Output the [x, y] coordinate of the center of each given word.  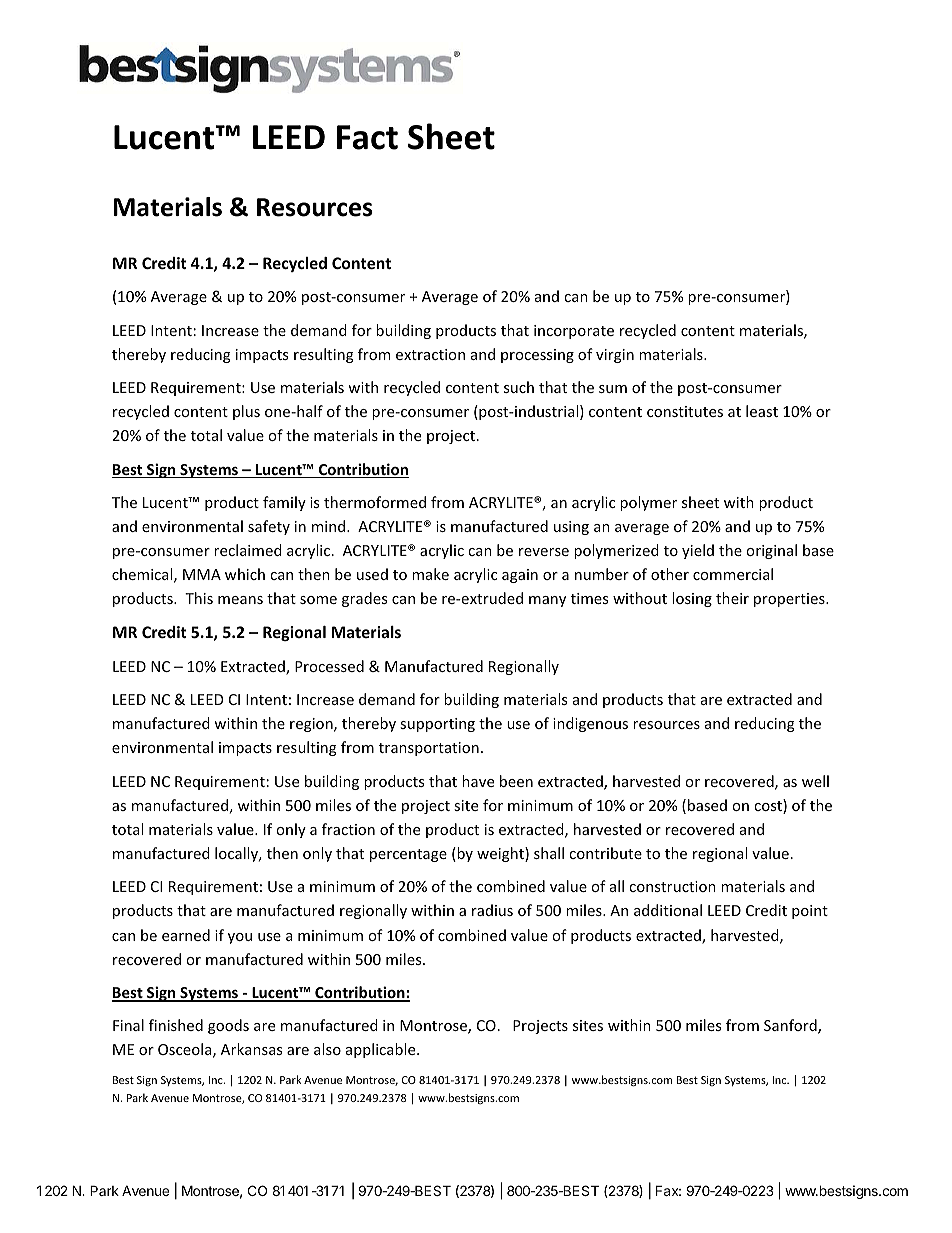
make [430, 574]
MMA [202, 574]
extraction [430, 354]
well [815, 781]
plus [246, 412]
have [478, 781]
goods [228, 1026]
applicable [382, 1050]
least [762, 411]
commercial [733, 574]
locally [238, 854]
